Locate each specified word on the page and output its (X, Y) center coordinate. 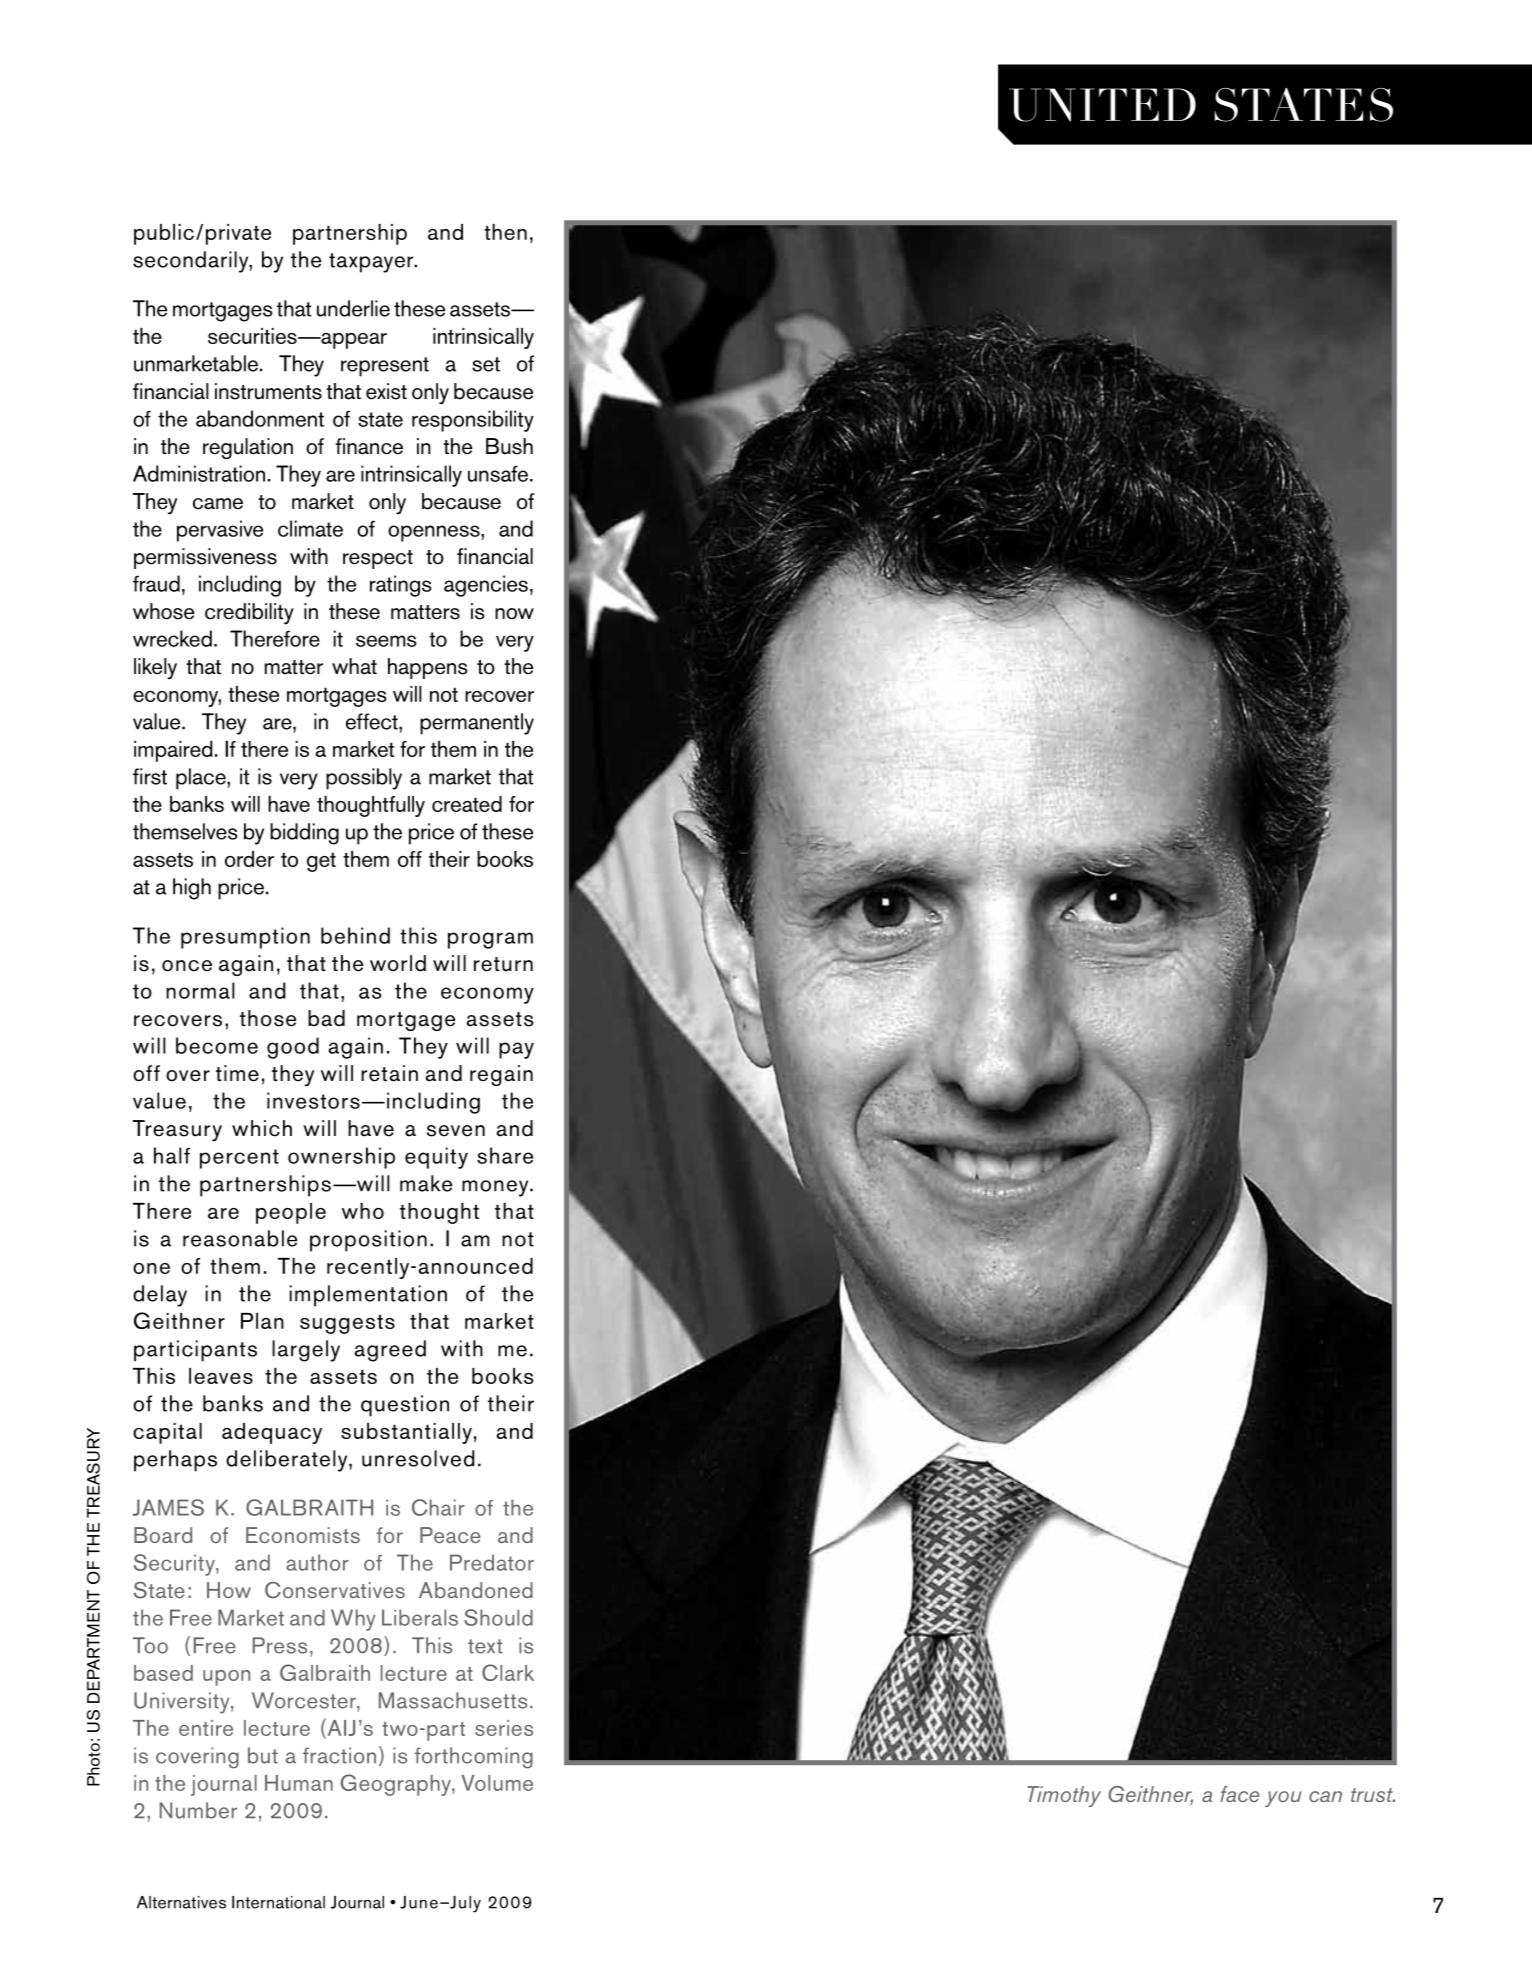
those (268, 1018)
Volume (497, 1783)
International (278, 1902)
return (503, 964)
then (505, 232)
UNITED (1102, 105)
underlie (353, 308)
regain (501, 1075)
